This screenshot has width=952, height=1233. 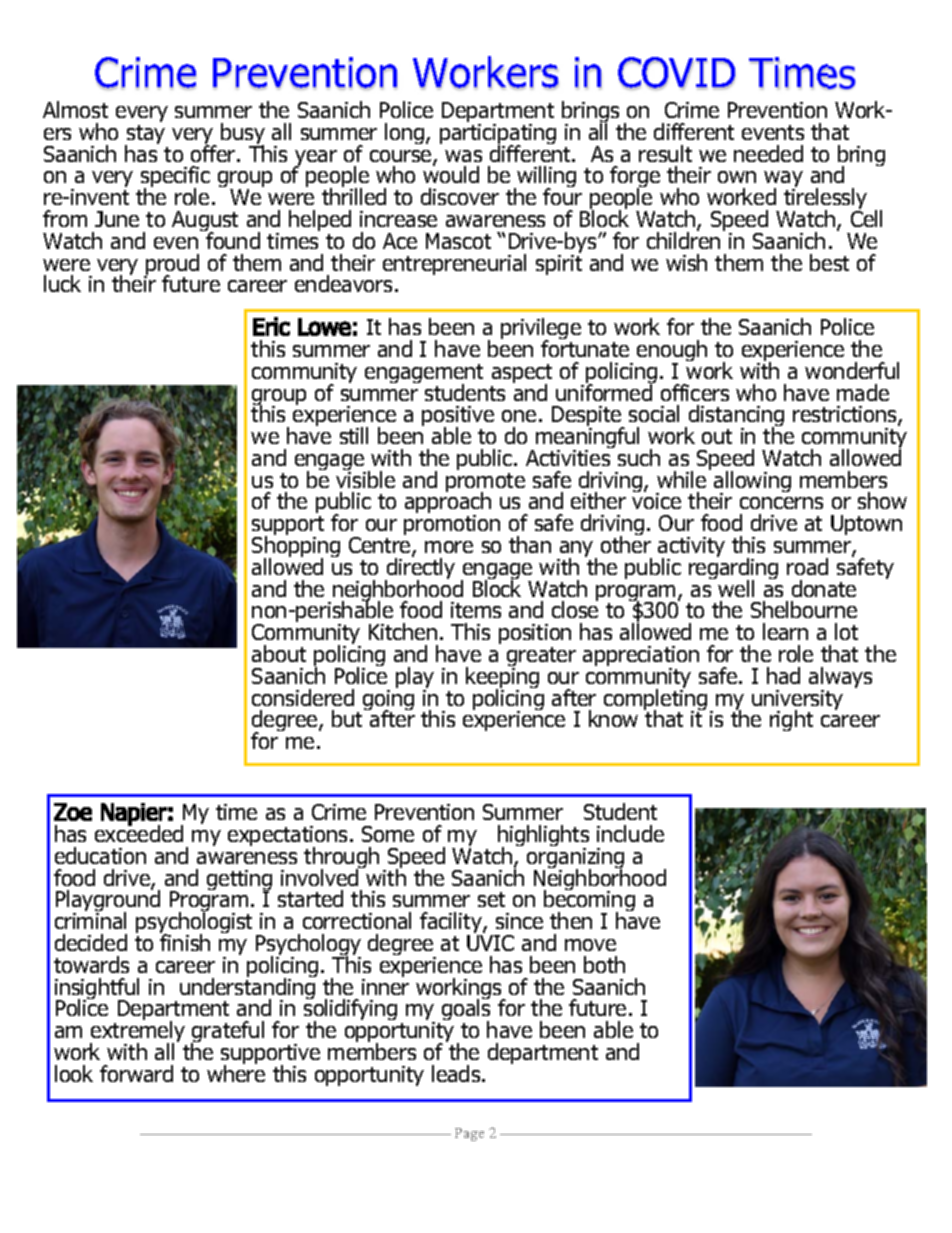 I want to click on forward, so click(x=136, y=1073).
